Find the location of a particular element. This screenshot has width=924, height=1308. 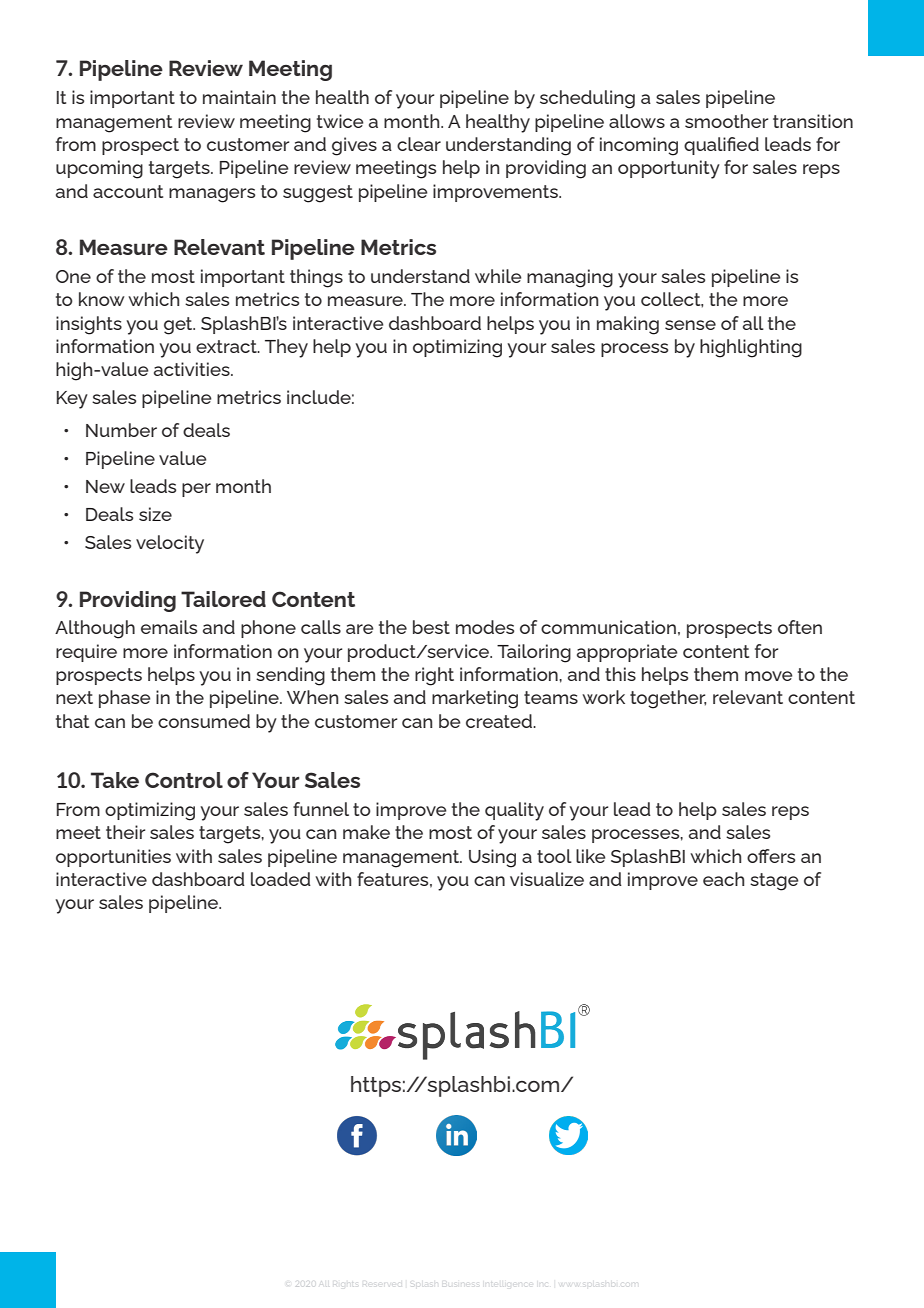

They is located at coordinates (286, 348).
